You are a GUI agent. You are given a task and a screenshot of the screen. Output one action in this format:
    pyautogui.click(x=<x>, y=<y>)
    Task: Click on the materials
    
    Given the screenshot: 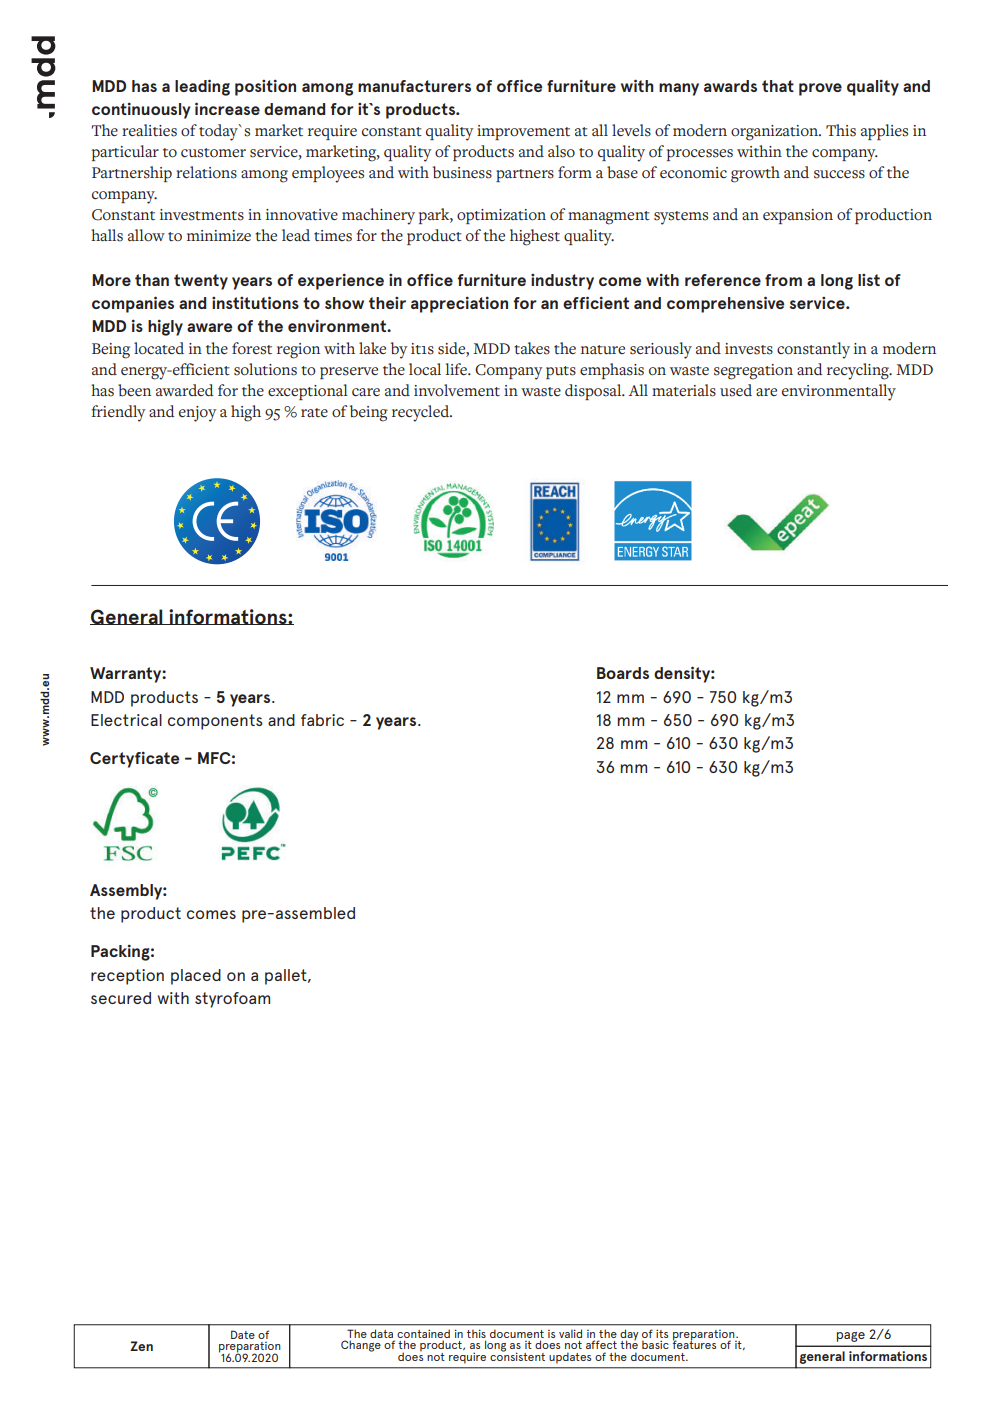 What is the action you would take?
    pyautogui.click(x=684, y=390)
